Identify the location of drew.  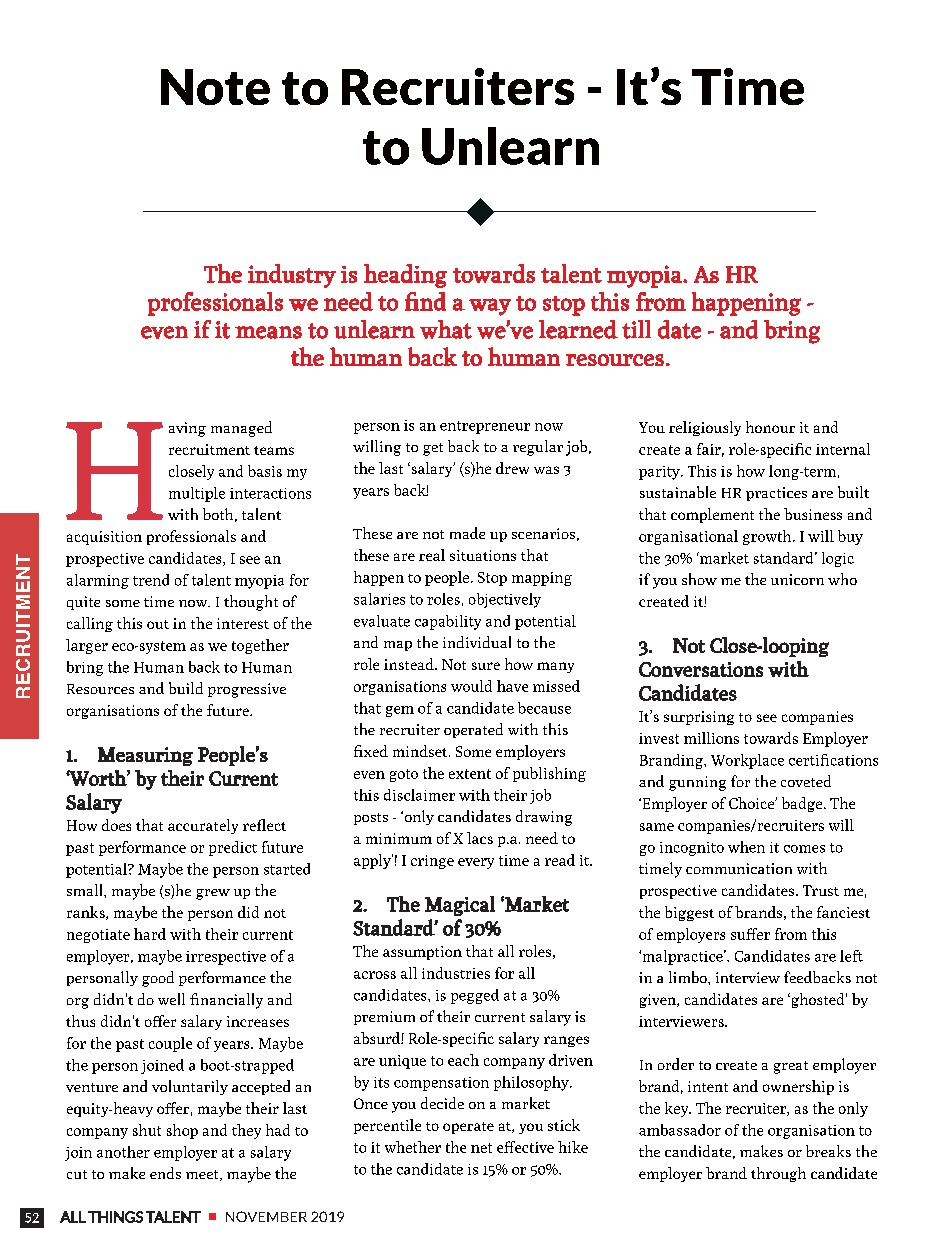
(512, 468).
